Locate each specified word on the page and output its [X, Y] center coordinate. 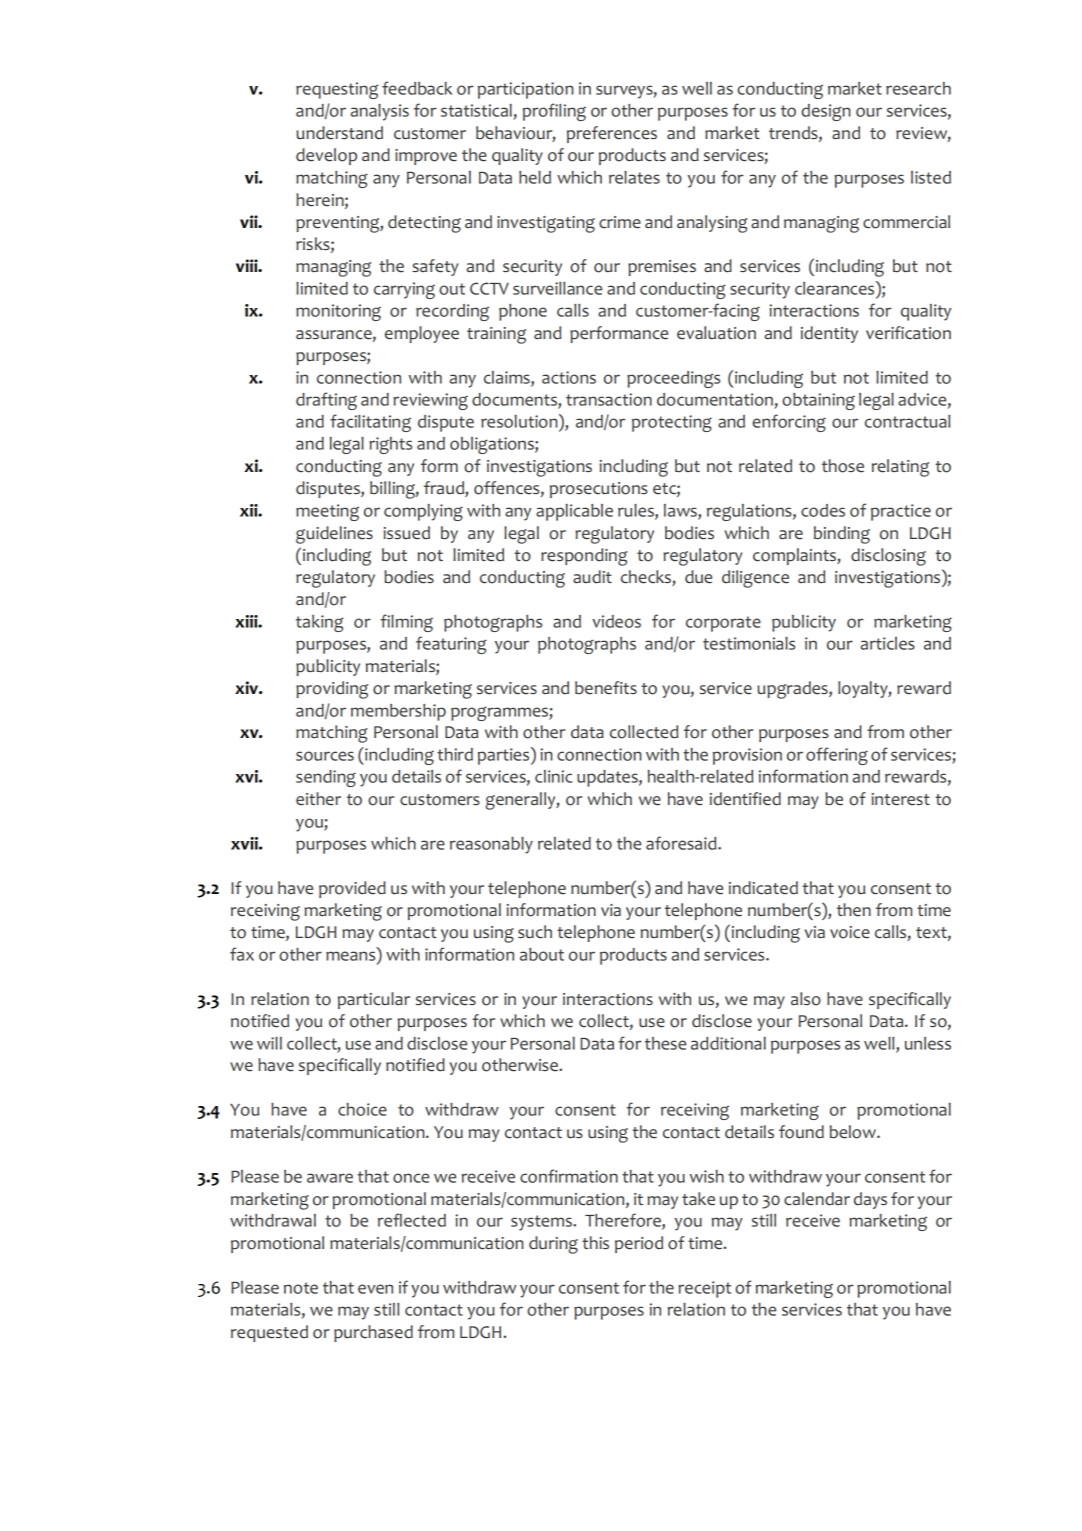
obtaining [818, 401]
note [301, 1288]
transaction [609, 399]
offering [837, 756]
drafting [326, 401]
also [806, 999]
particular [374, 1000]
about [542, 954]
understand [339, 133]
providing [332, 690]
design [826, 112]
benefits [606, 688]
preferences [612, 134]
